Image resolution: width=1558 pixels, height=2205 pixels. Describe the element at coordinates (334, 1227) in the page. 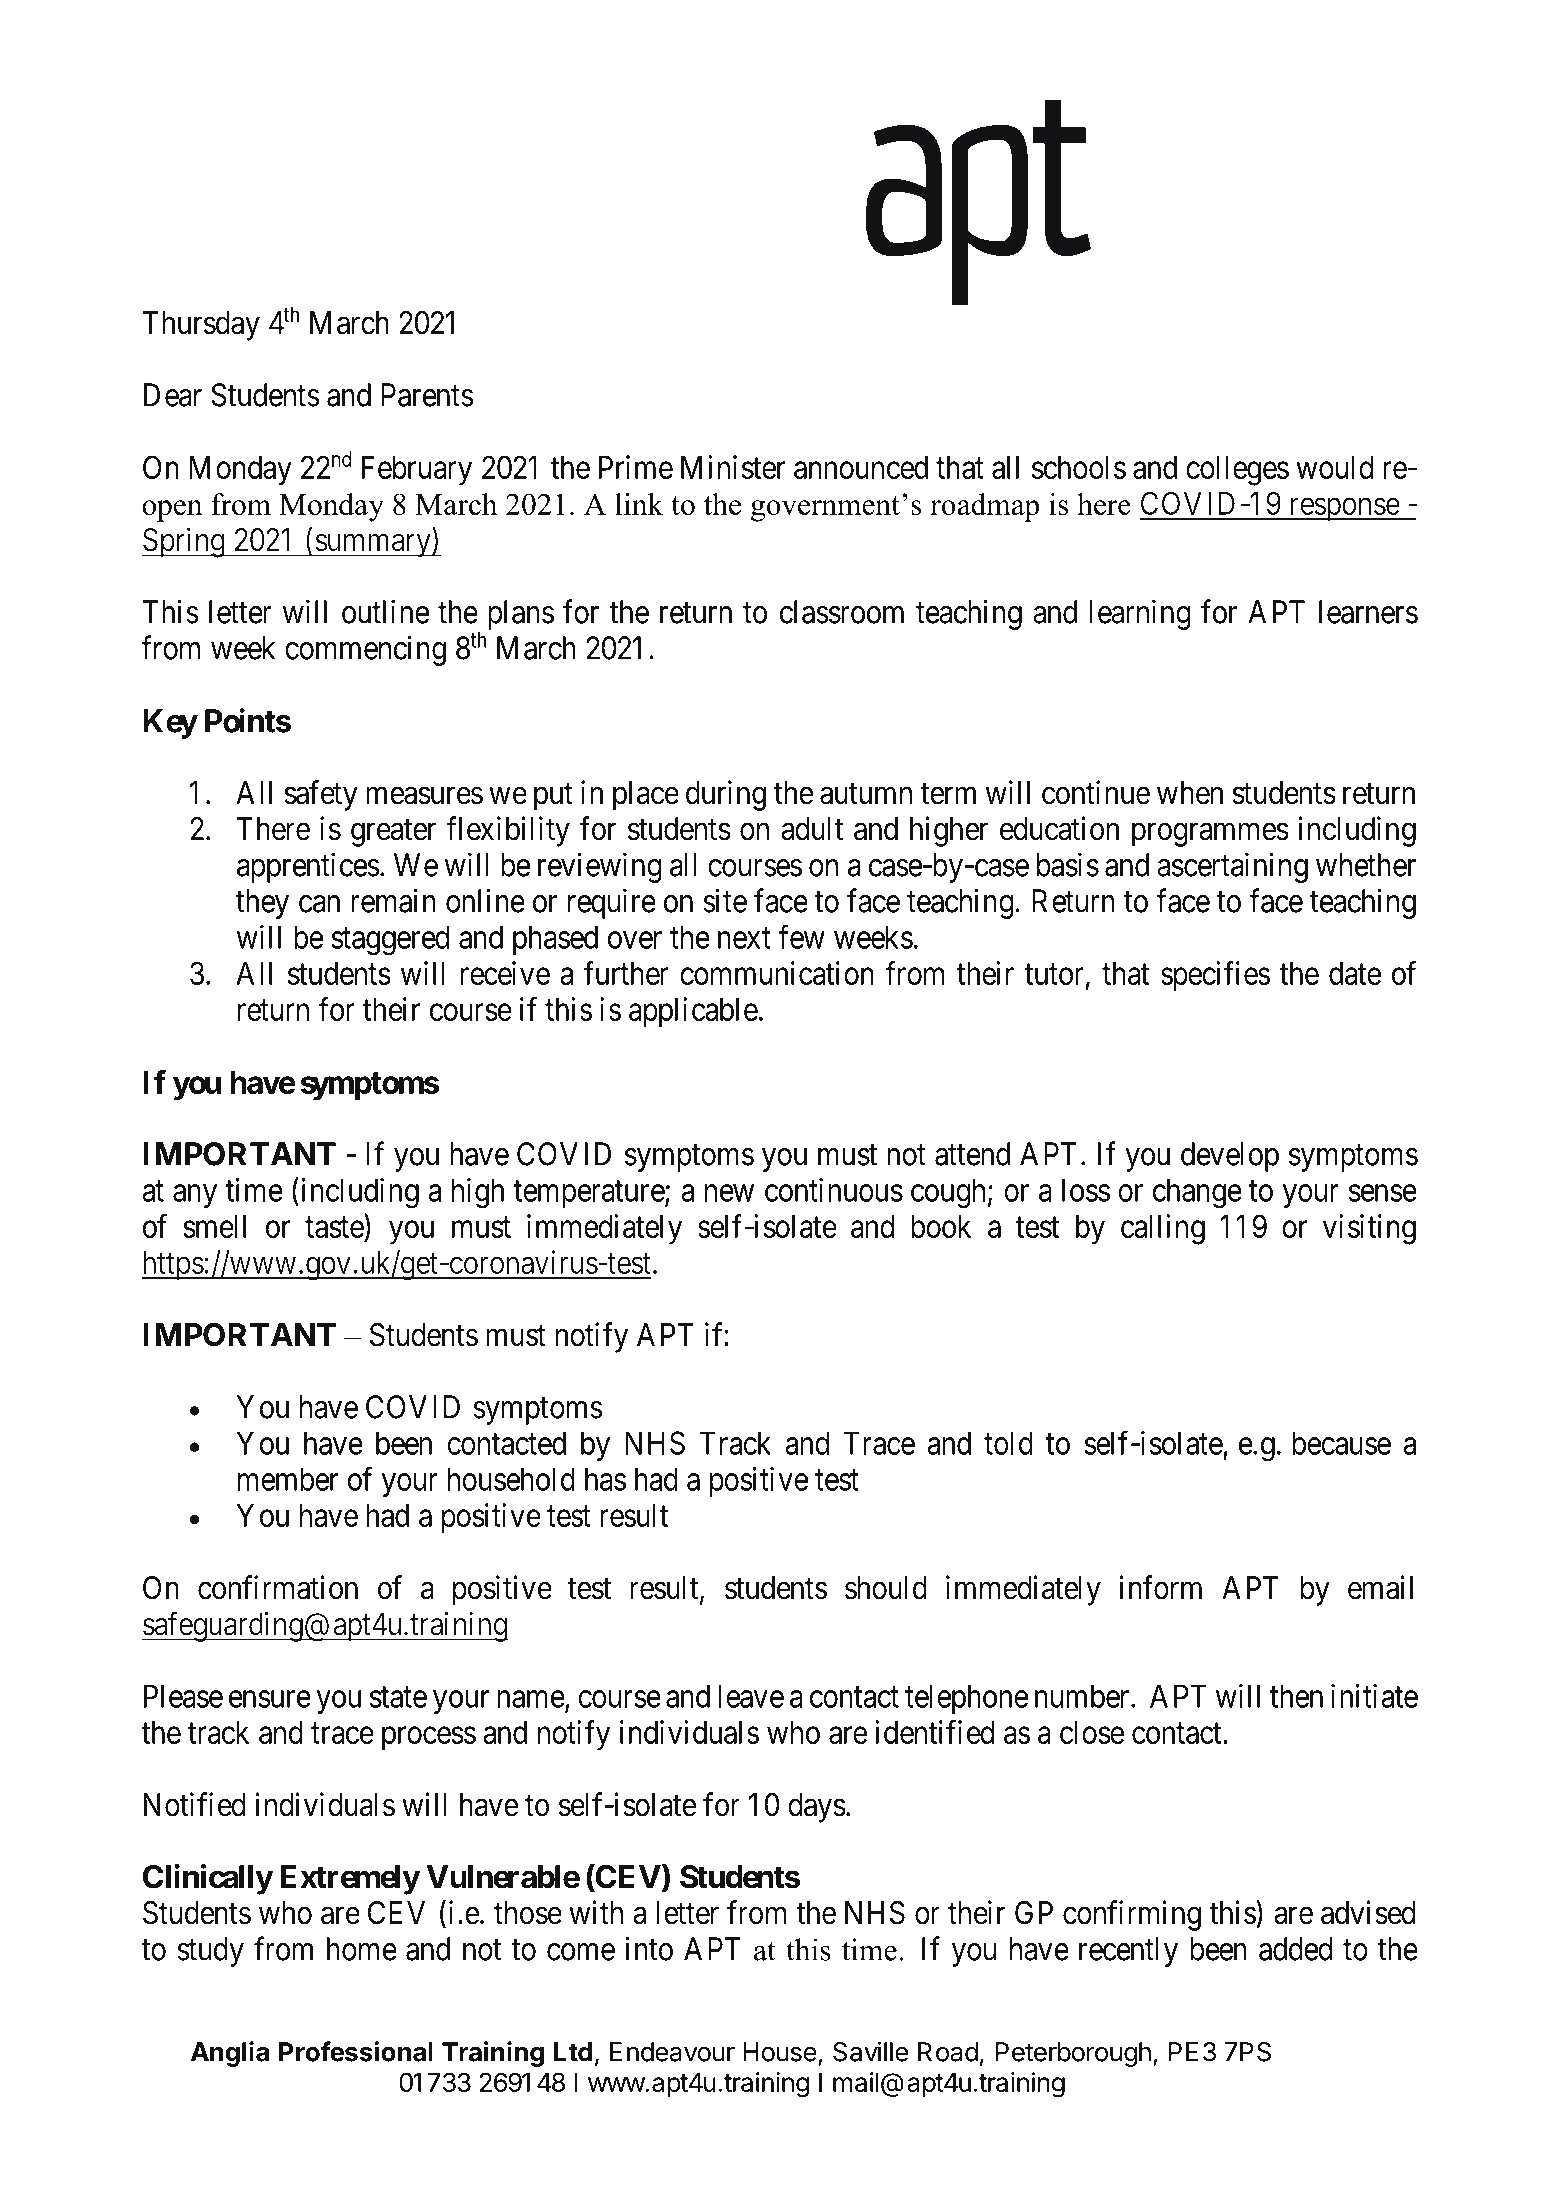

I see `taste` at that location.
